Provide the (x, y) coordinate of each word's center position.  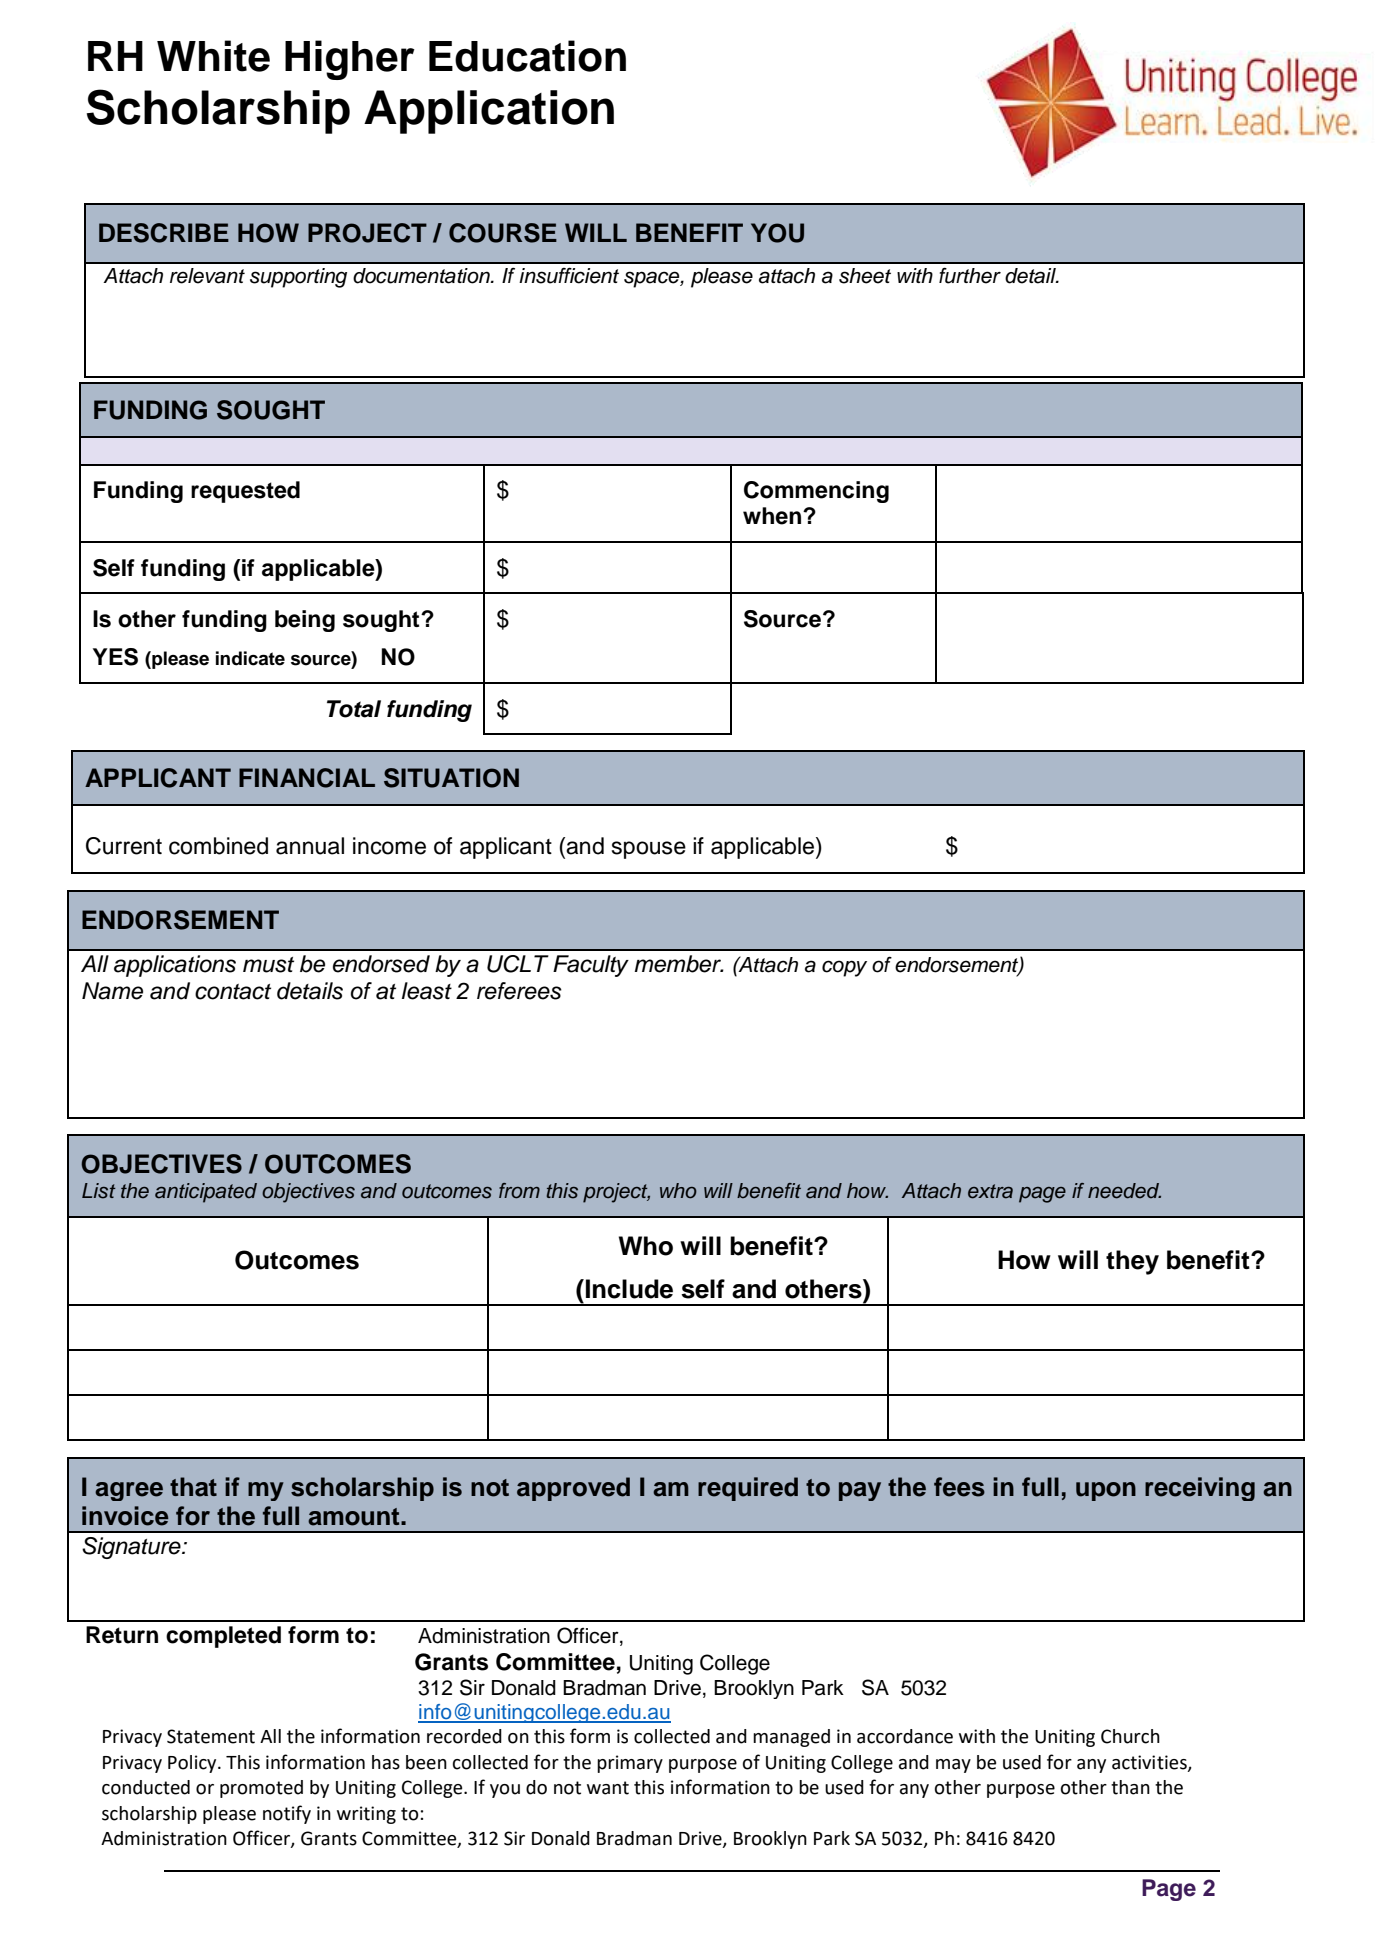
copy (844, 968)
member (679, 964)
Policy (193, 1764)
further (970, 275)
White (213, 56)
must (268, 965)
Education (527, 56)
